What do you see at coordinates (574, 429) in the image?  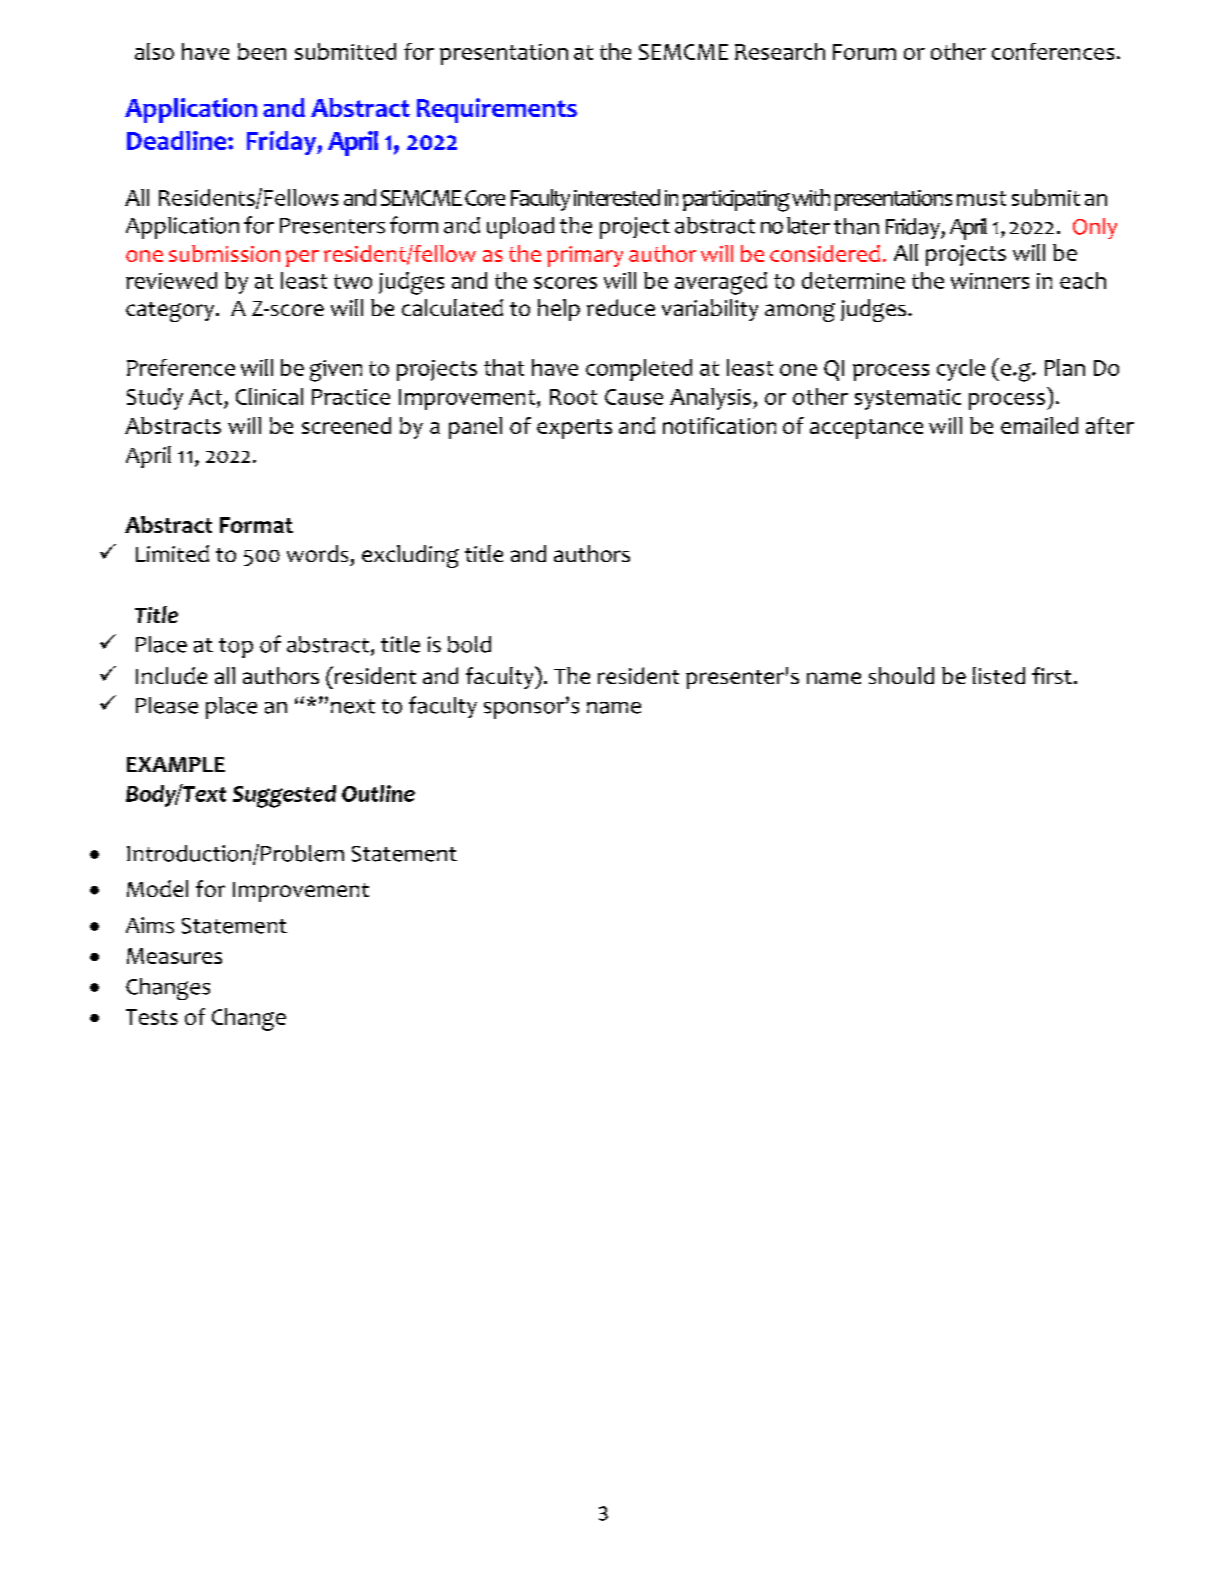 I see `experts` at bounding box center [574, 429].
